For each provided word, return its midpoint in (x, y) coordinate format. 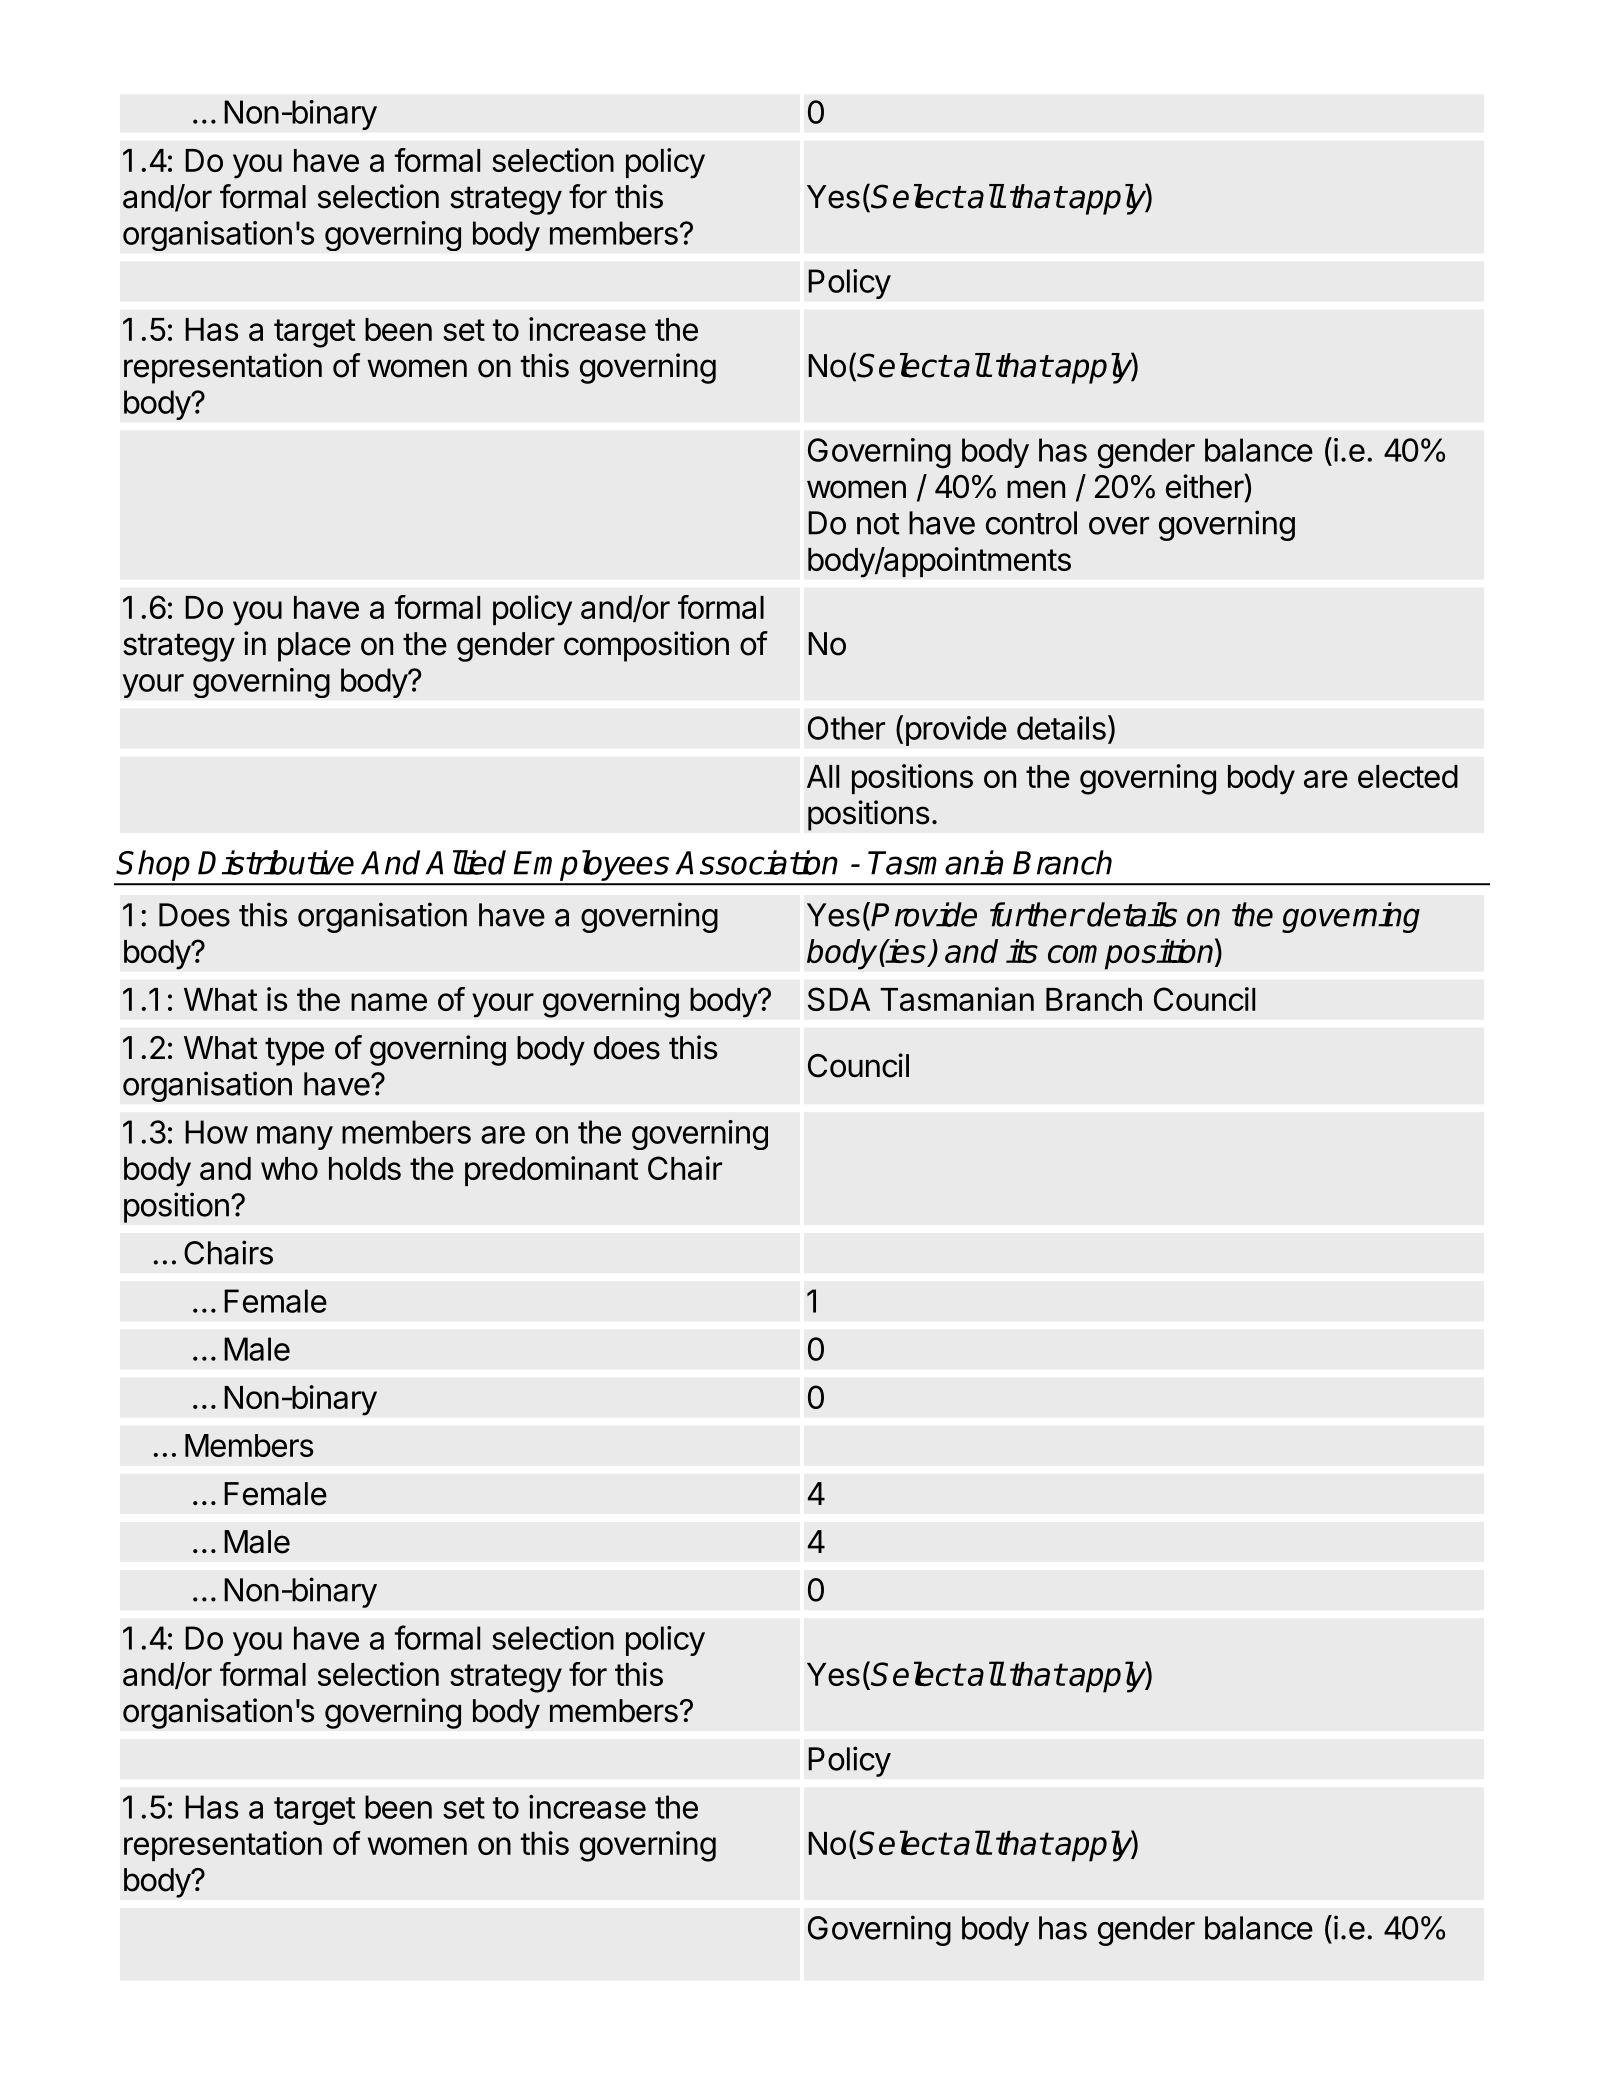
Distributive (276, 862)
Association (756, 862)
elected (1408, 776)
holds (365, 1168)
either (1205, 486)
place (314, 647)
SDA (839, 999)
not (878, 524)
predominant (552, 1171)
